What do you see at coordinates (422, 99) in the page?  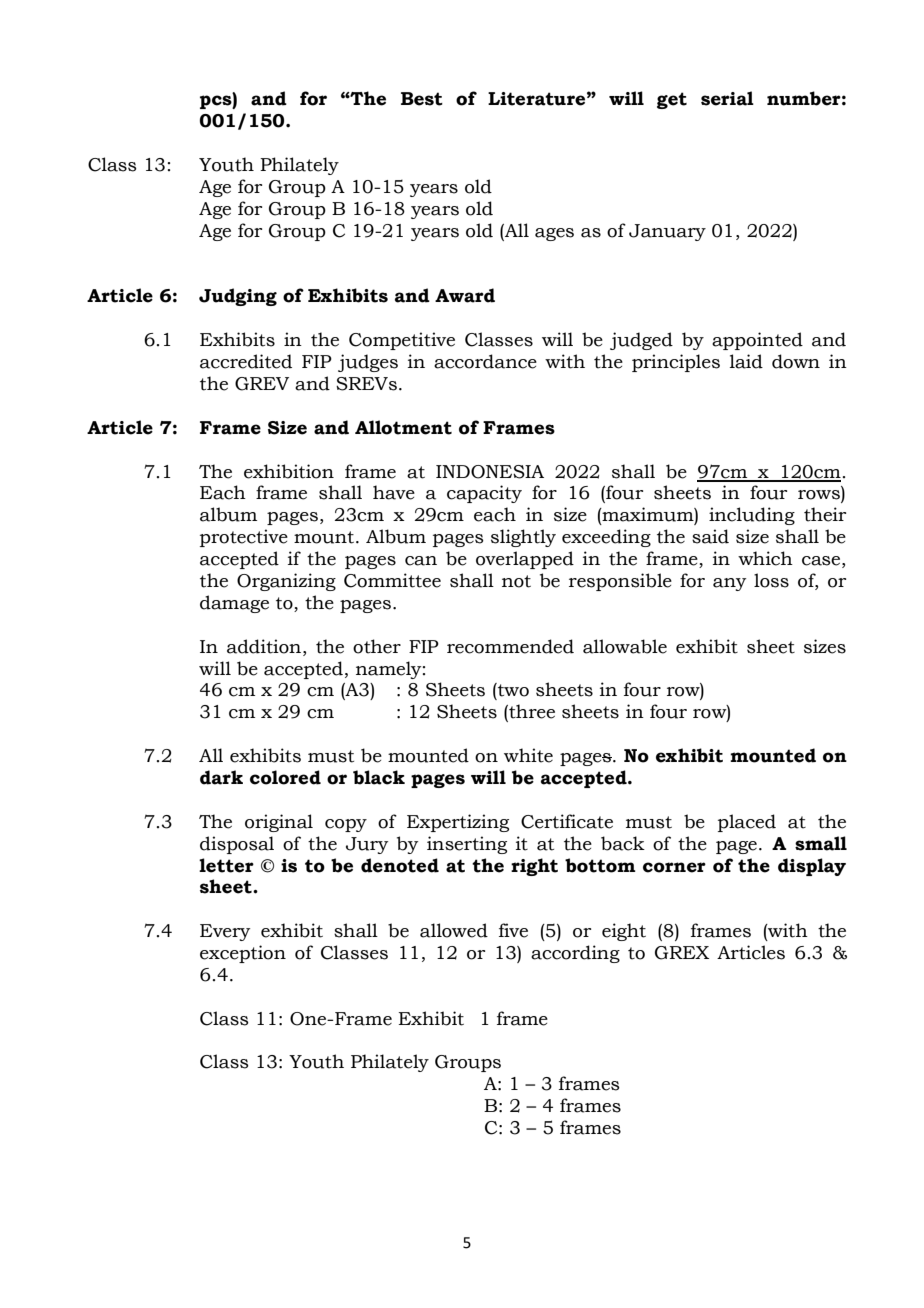 I see `Best` at bounding box center [422, 99].
